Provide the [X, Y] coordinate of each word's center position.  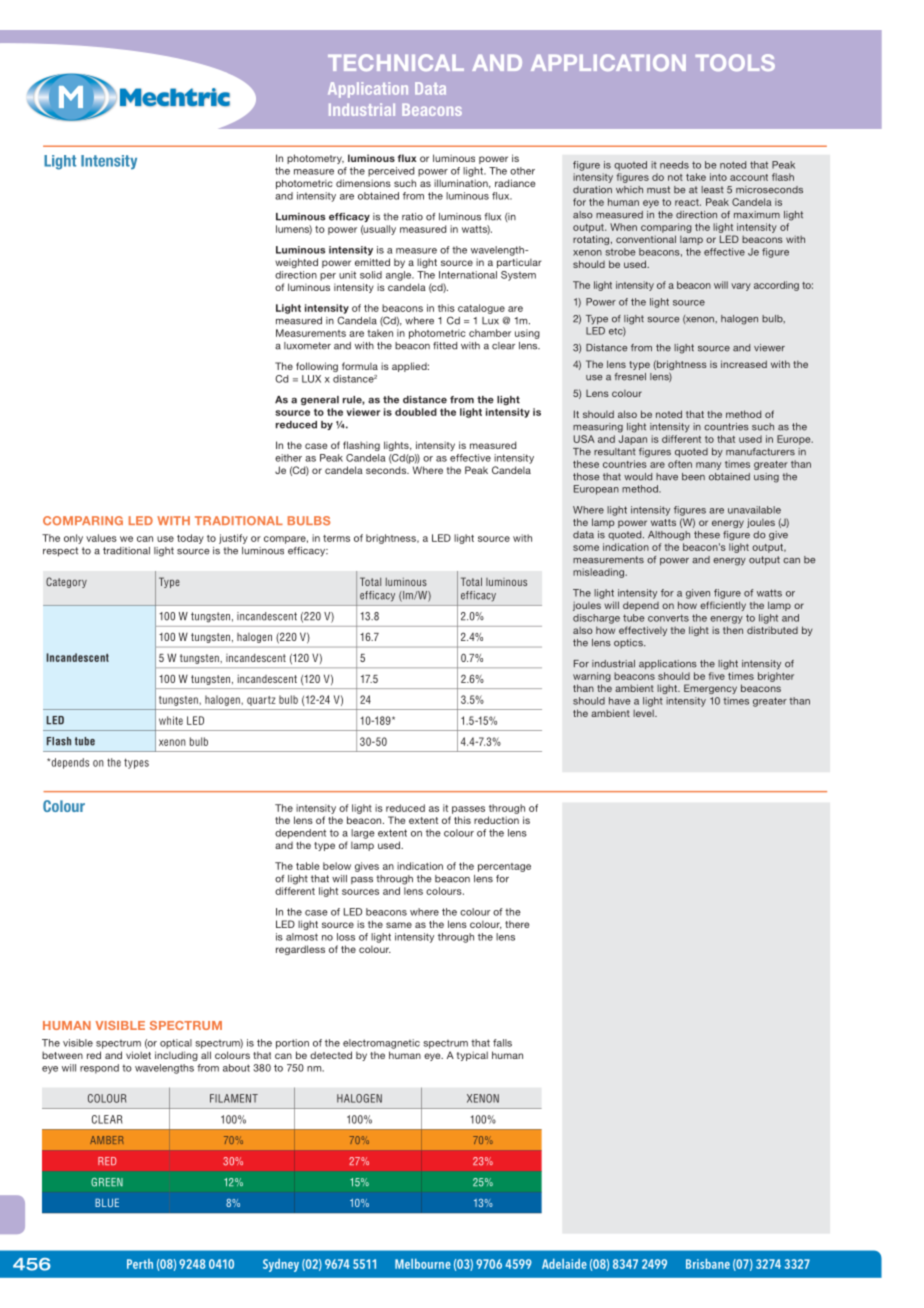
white [171, 720]
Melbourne [423, 1264]
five [717, 676]
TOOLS [735, 62]
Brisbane [708, 1264]
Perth [140, 1264]
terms [336, 538]
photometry [315, 159]
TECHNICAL [396, 62]
